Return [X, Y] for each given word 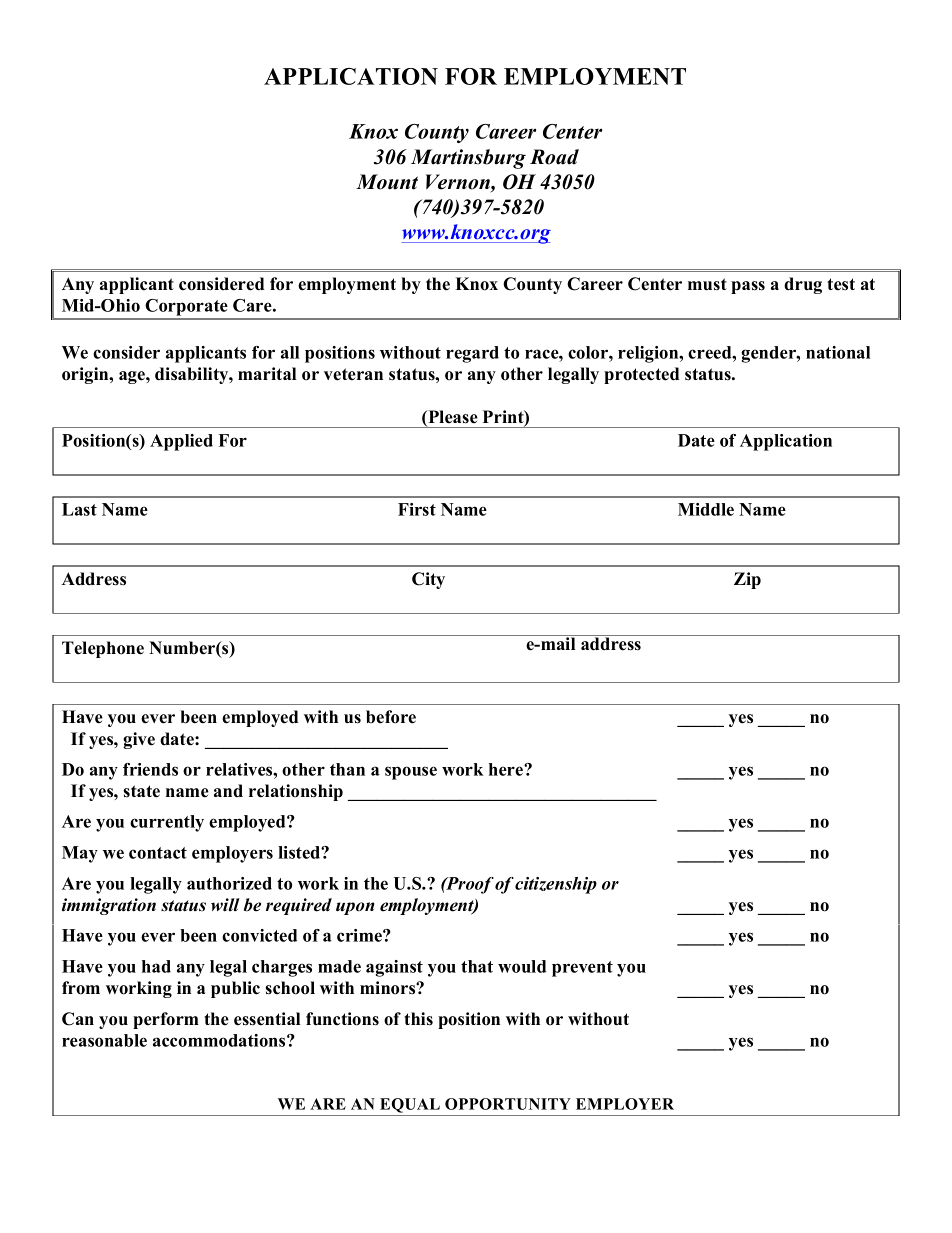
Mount [387, 182]
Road [554, 157]
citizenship [556, 885]
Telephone [103, 649]
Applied [181, 442]
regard [472, 354]
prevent [582, 969]
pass [748, 287]
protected [641, 375]
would [522, 966]
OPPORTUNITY [508, 1104]
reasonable [104, 1040]
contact [158, 853]
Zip [747, 580]
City [428, 580]
